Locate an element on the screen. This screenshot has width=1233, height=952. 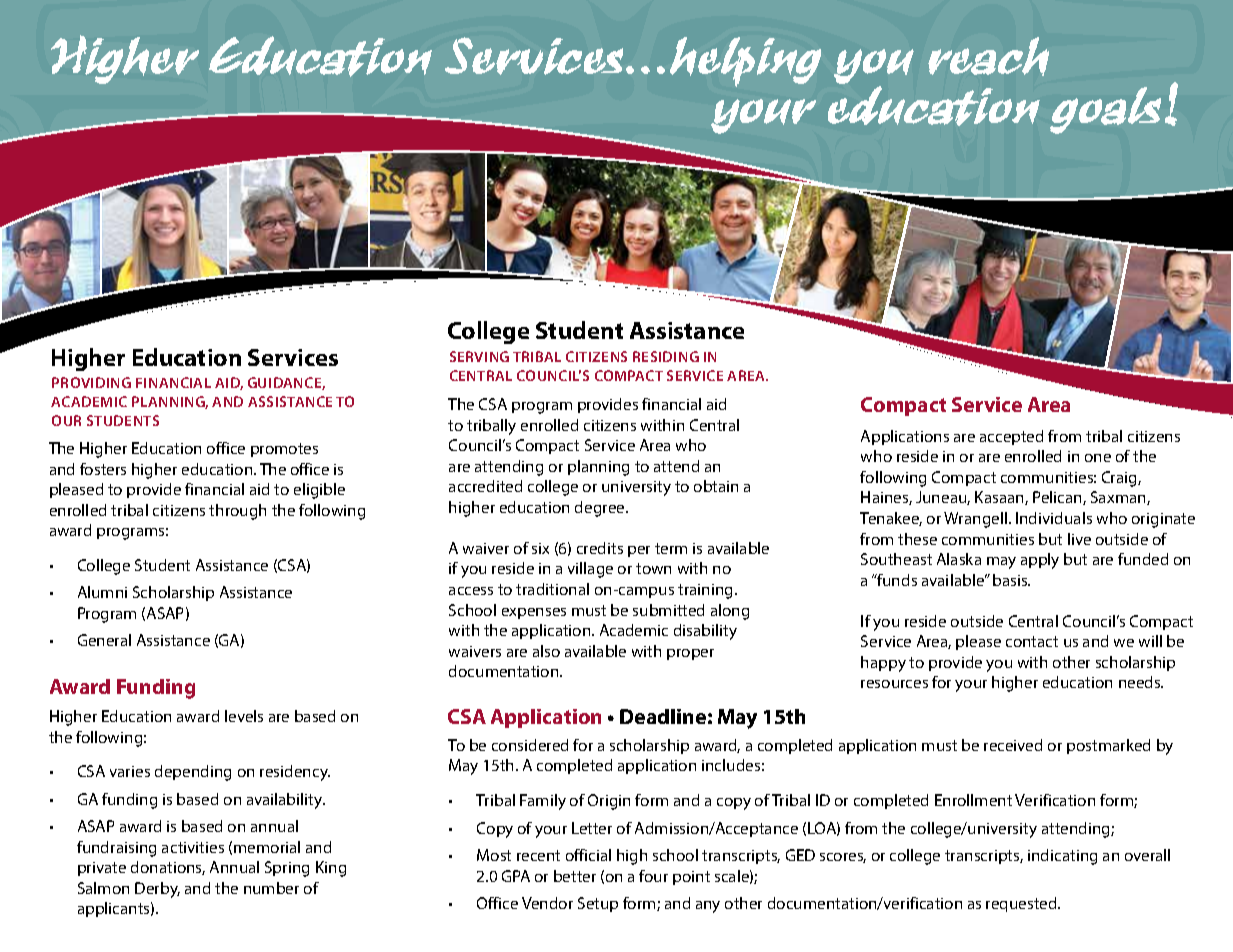
considered is located at coordinates (530, 745).
